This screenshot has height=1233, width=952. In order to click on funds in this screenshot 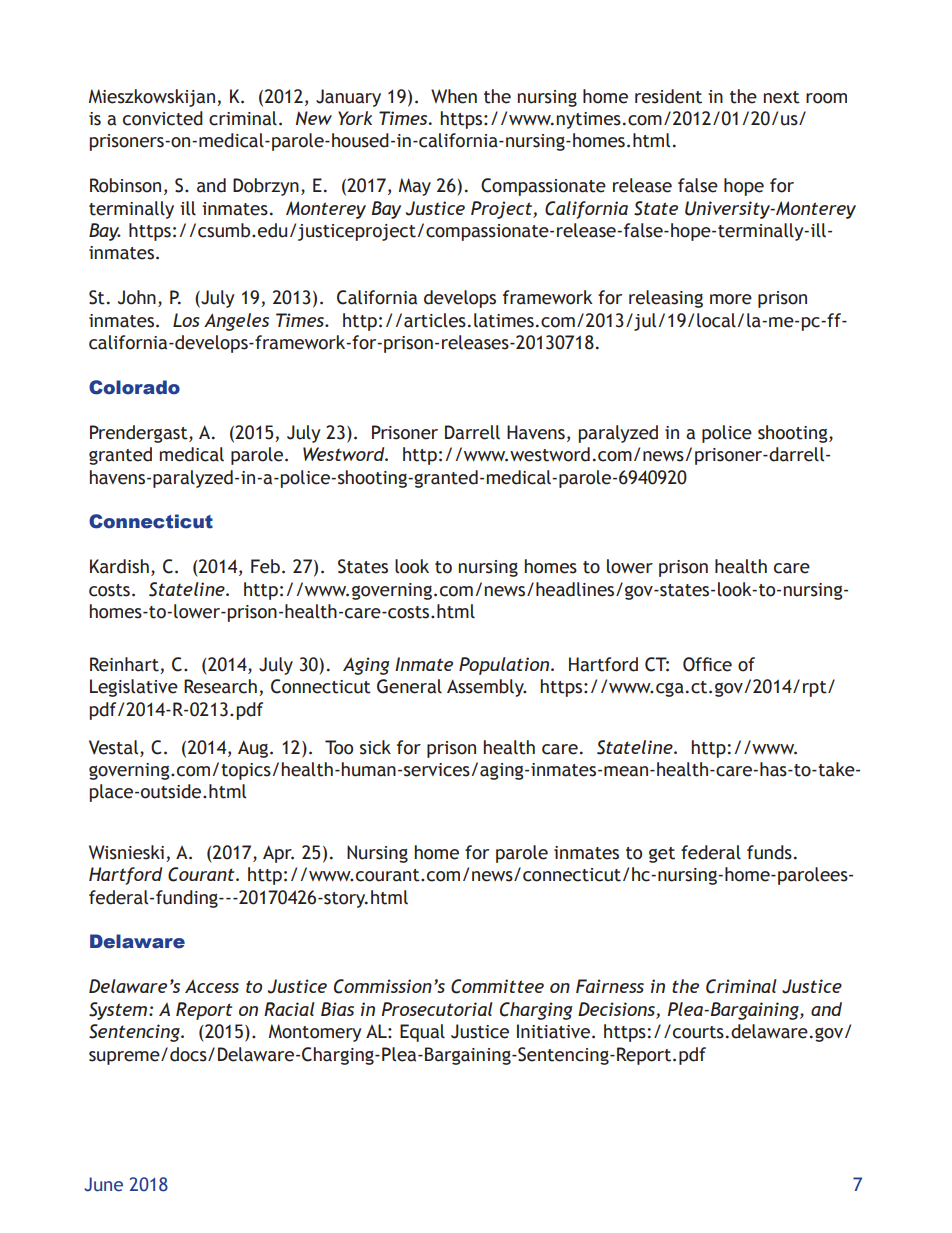, I will do `click(769, 852)`.
